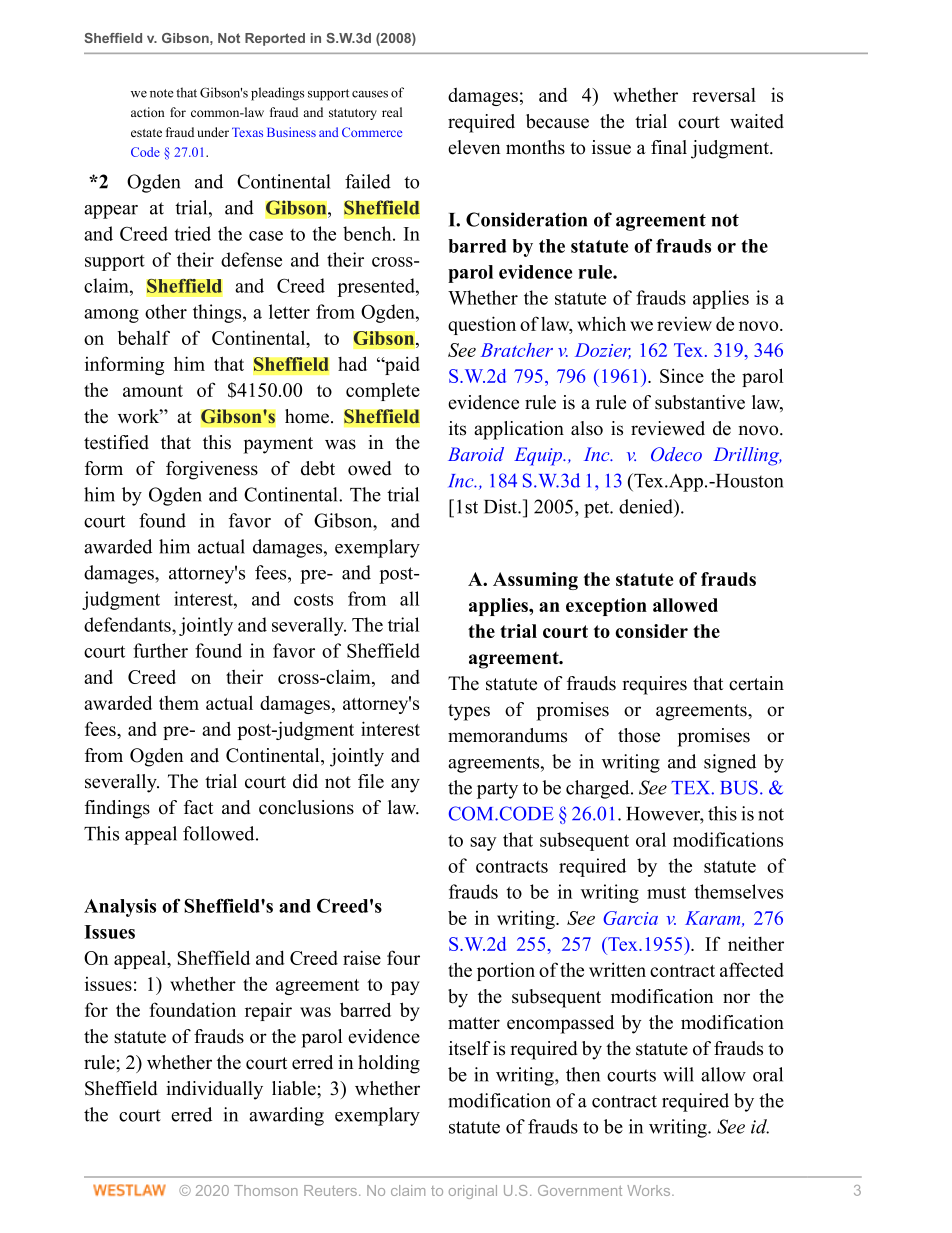 The image size is (952, 1233). I want to click on Analysis, so click(120, 908).
